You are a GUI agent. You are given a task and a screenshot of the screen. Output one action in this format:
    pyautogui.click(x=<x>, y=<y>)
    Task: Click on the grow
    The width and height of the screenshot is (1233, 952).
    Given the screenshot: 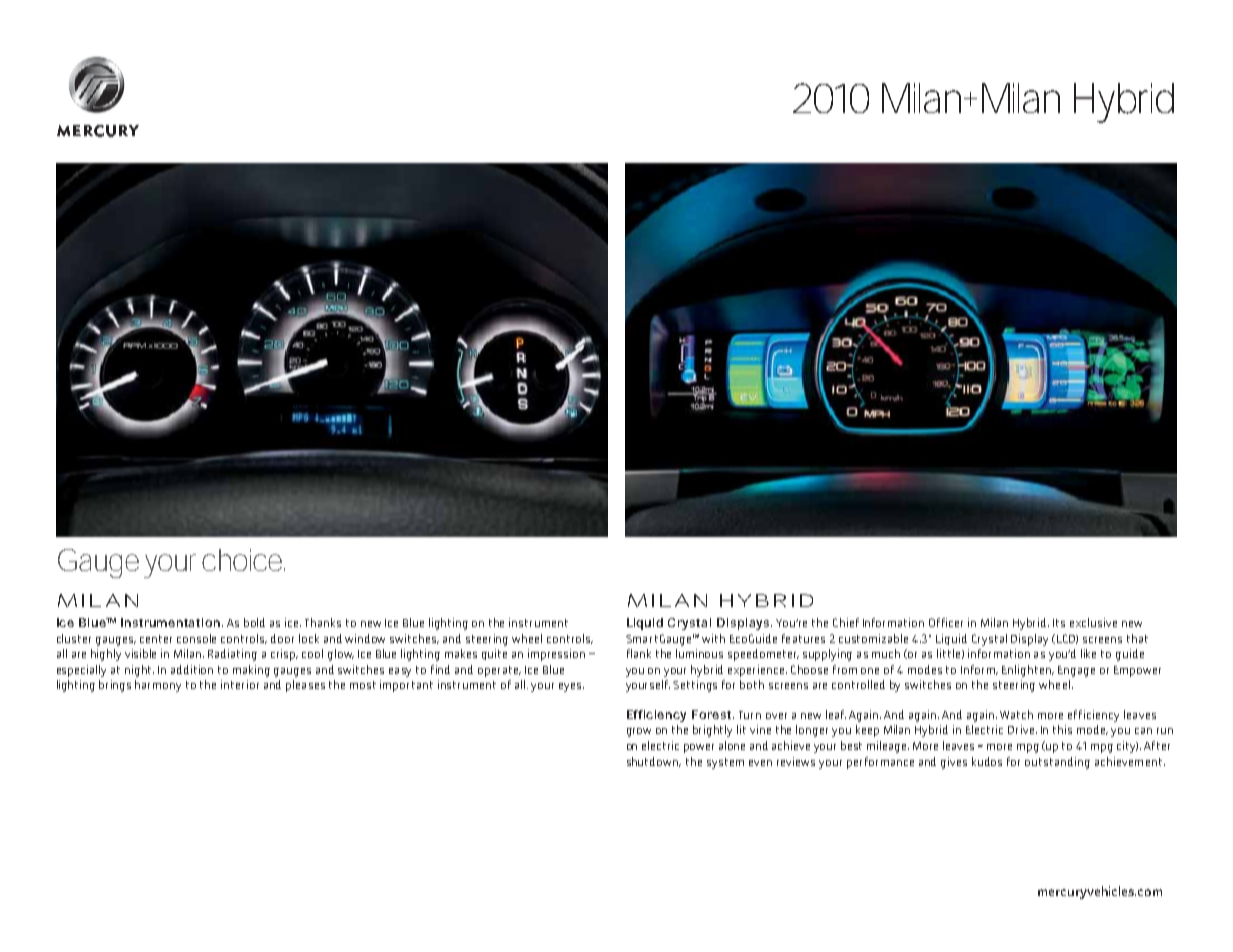 What is the action you would take?
    pyautogui.click(x=639, y=732)
